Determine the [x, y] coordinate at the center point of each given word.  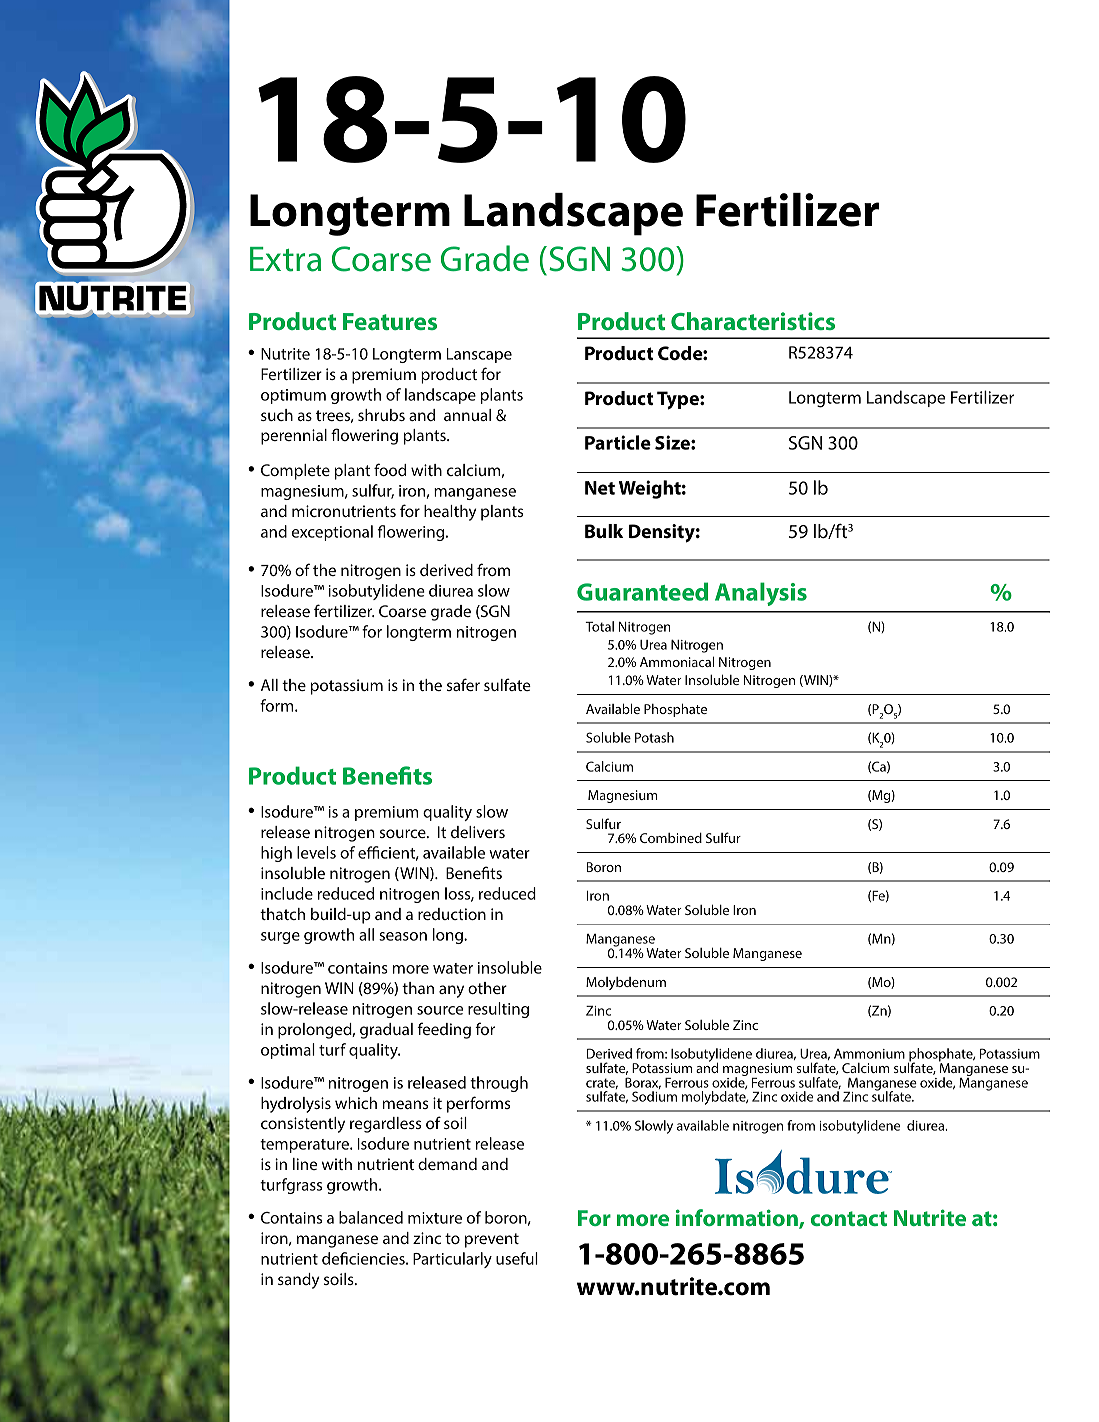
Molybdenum [626, 983]
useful [517, 1258]
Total [599, 626]
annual [467, 415]
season [403, 936]
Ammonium [869, 1054]
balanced [371, 1217]
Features [390, 321]
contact [849, 1218]
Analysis [761, 594]
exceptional [332, 533]
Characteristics [753, 321]
